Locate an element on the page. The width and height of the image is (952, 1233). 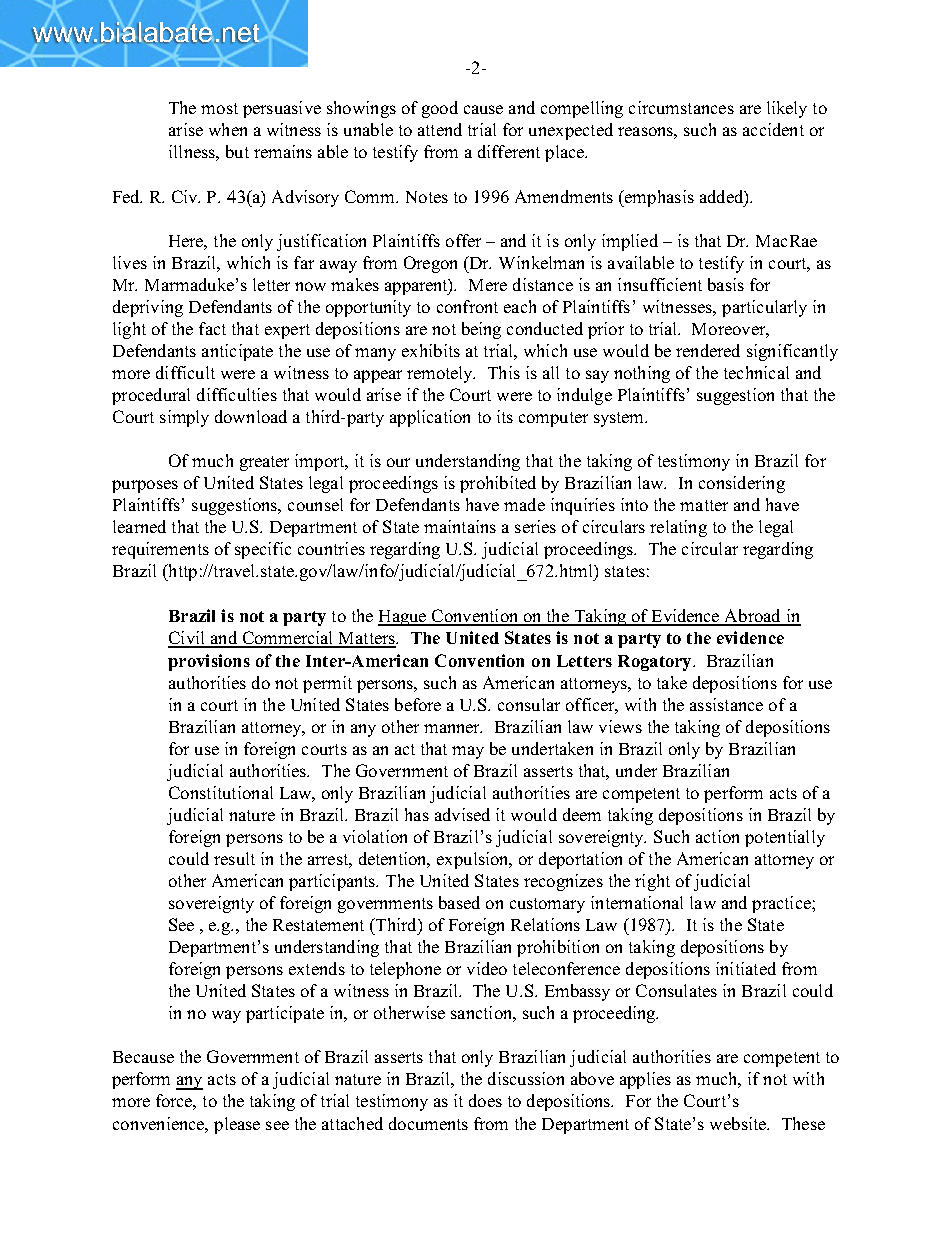
please is located at coordinates (237, 1125).
